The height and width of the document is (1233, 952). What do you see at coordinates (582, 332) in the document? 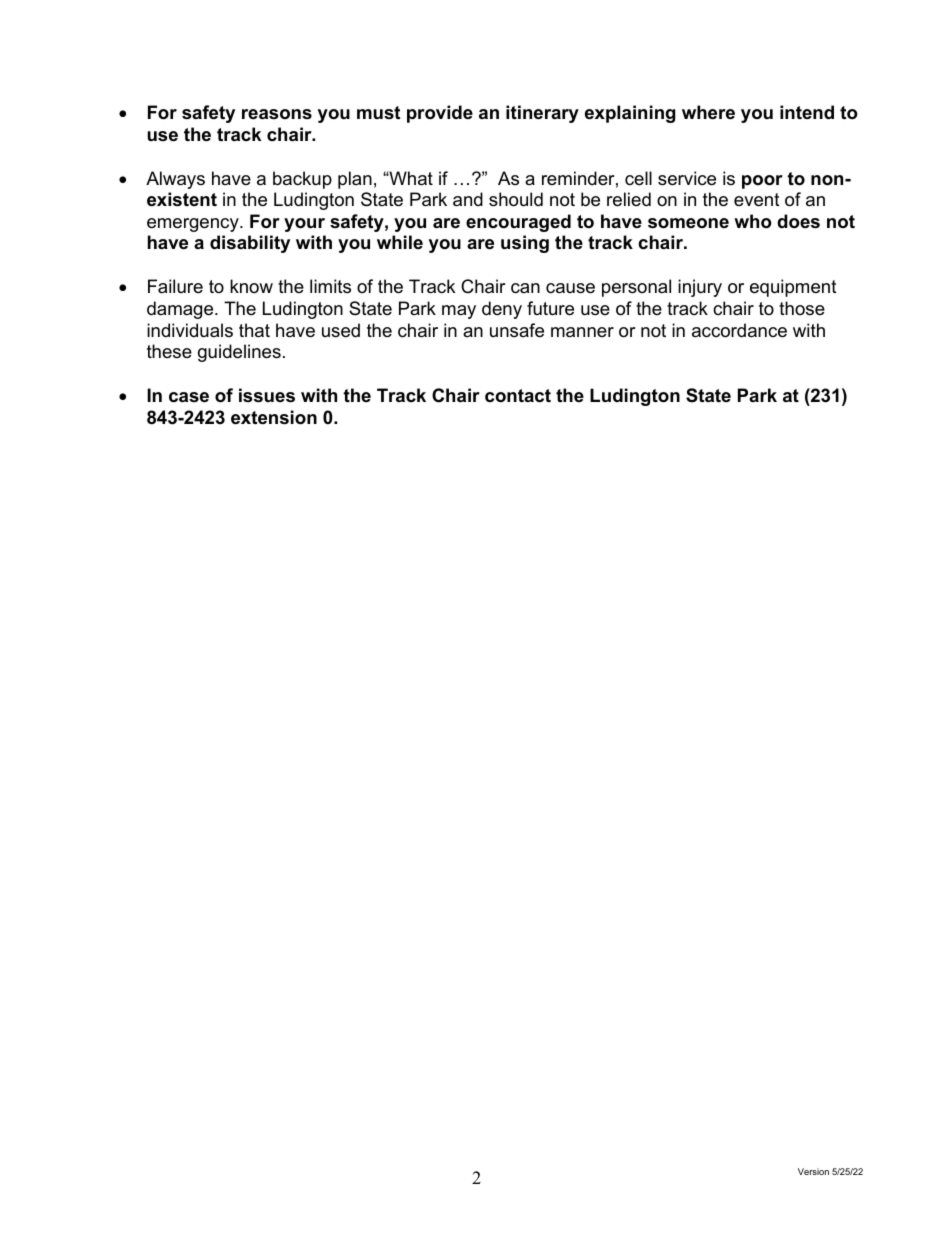
I see `manner` at bounding box center [582, 332].
